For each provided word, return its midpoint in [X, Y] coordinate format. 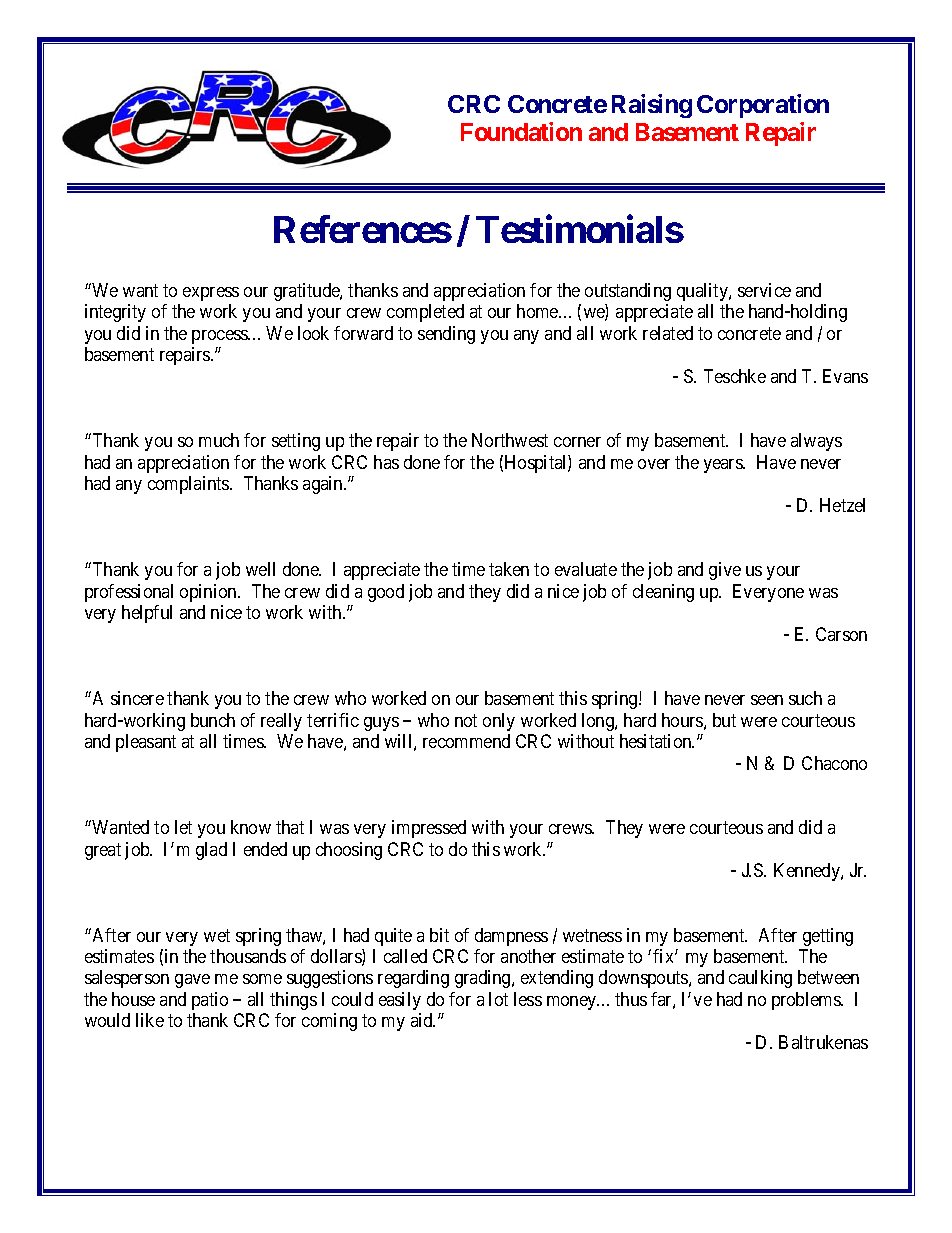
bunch [213, 720]
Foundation [521, 131]
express [211, 294]
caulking [760, 979]
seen [767, 700]
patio [210, 1001]
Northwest [510, 440]
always [816, 442]
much [219, 440]
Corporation [763, 106]
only [499, 722]
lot [498, 999]
